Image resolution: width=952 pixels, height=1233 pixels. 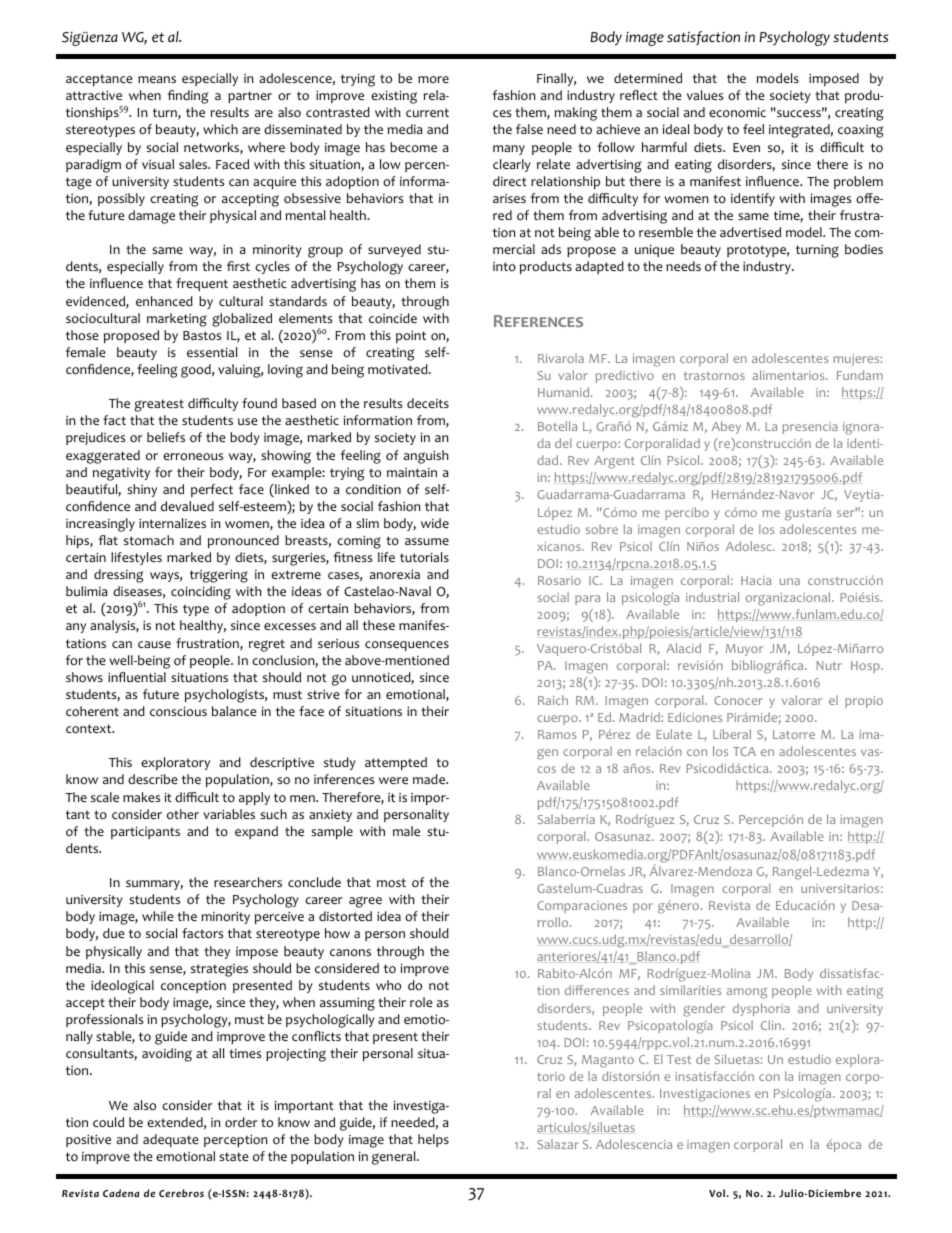 I want to click on economic, so click(x=737, y=112).
